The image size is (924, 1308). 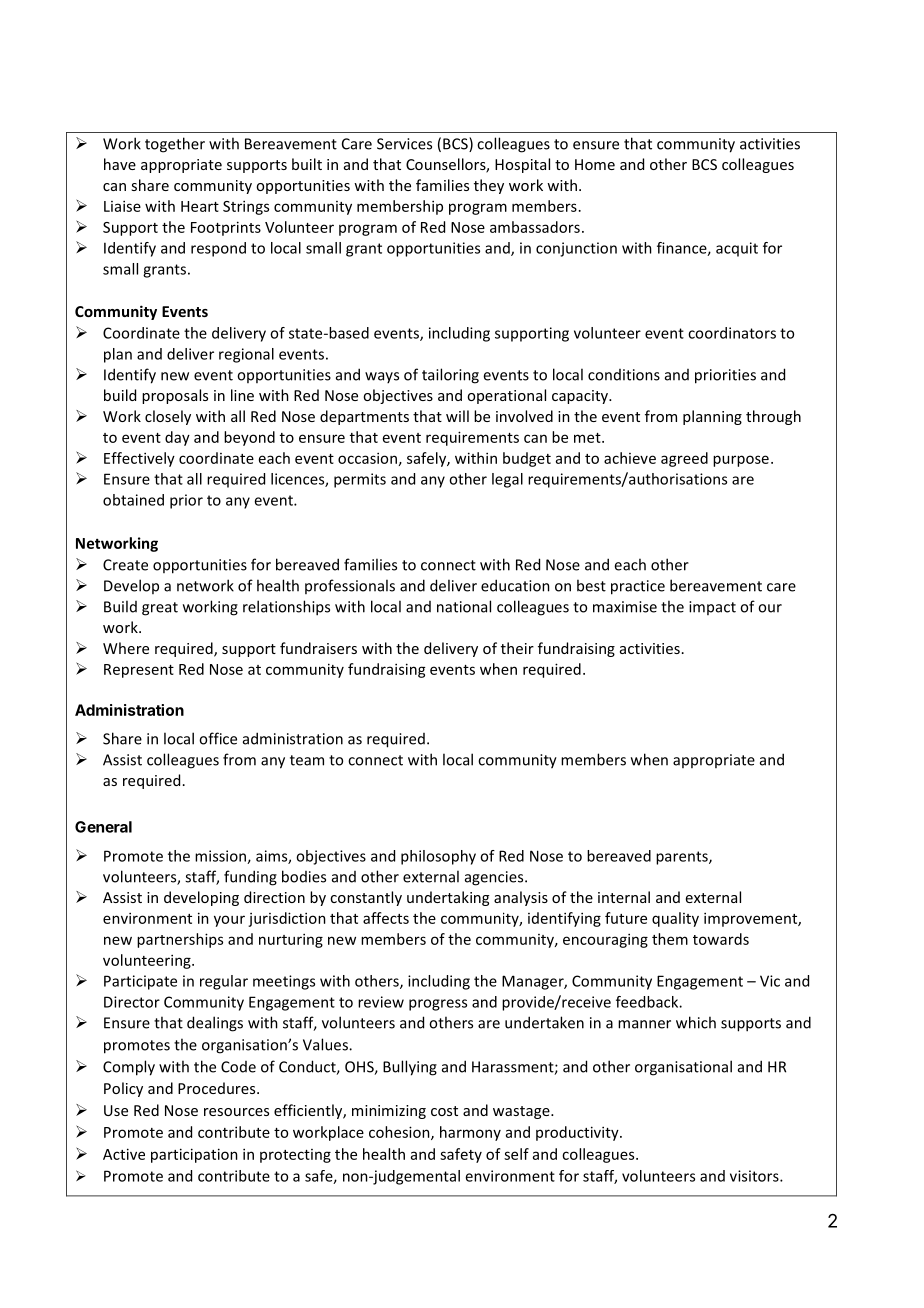 I want to click on harmony, so click(x=470, y=1133).
